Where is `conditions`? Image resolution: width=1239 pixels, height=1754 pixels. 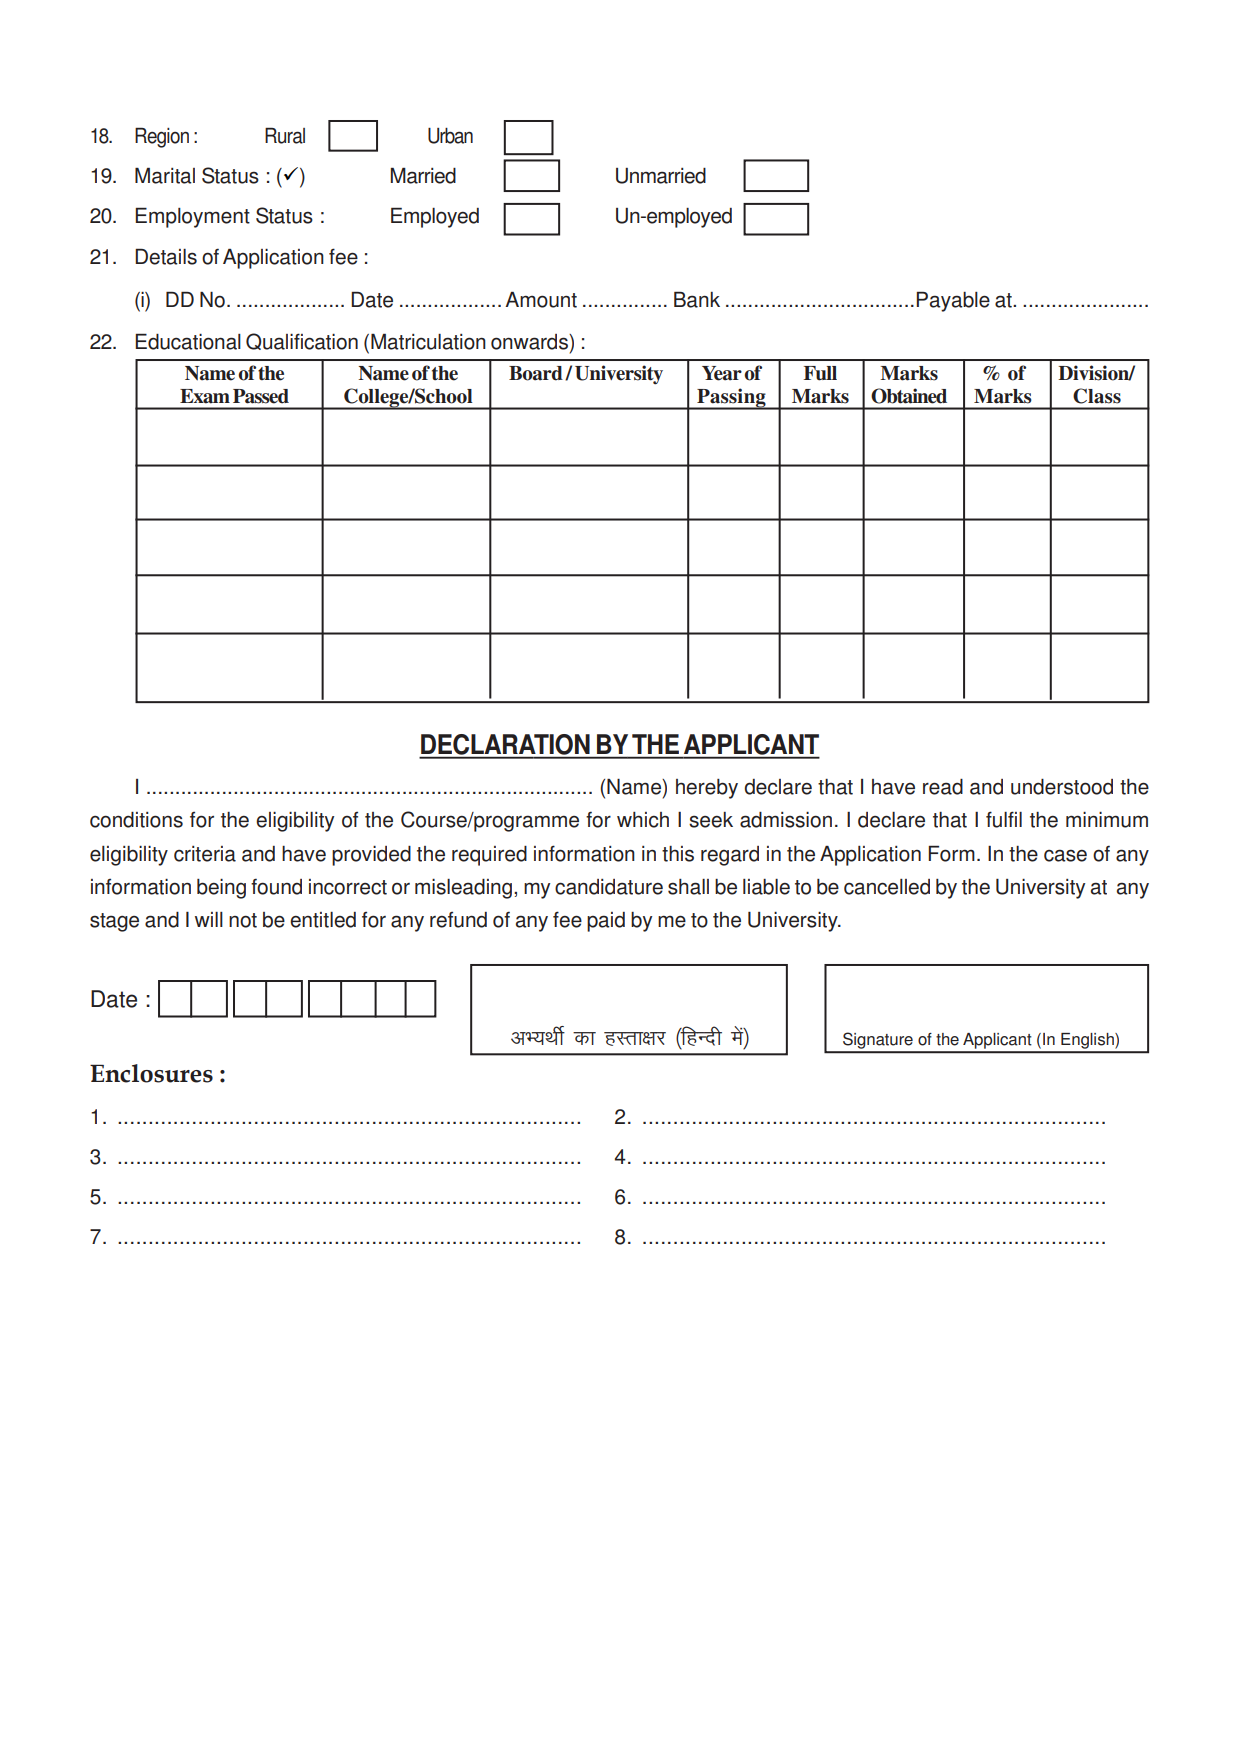
conditions is located at coordinates (136, 820).
